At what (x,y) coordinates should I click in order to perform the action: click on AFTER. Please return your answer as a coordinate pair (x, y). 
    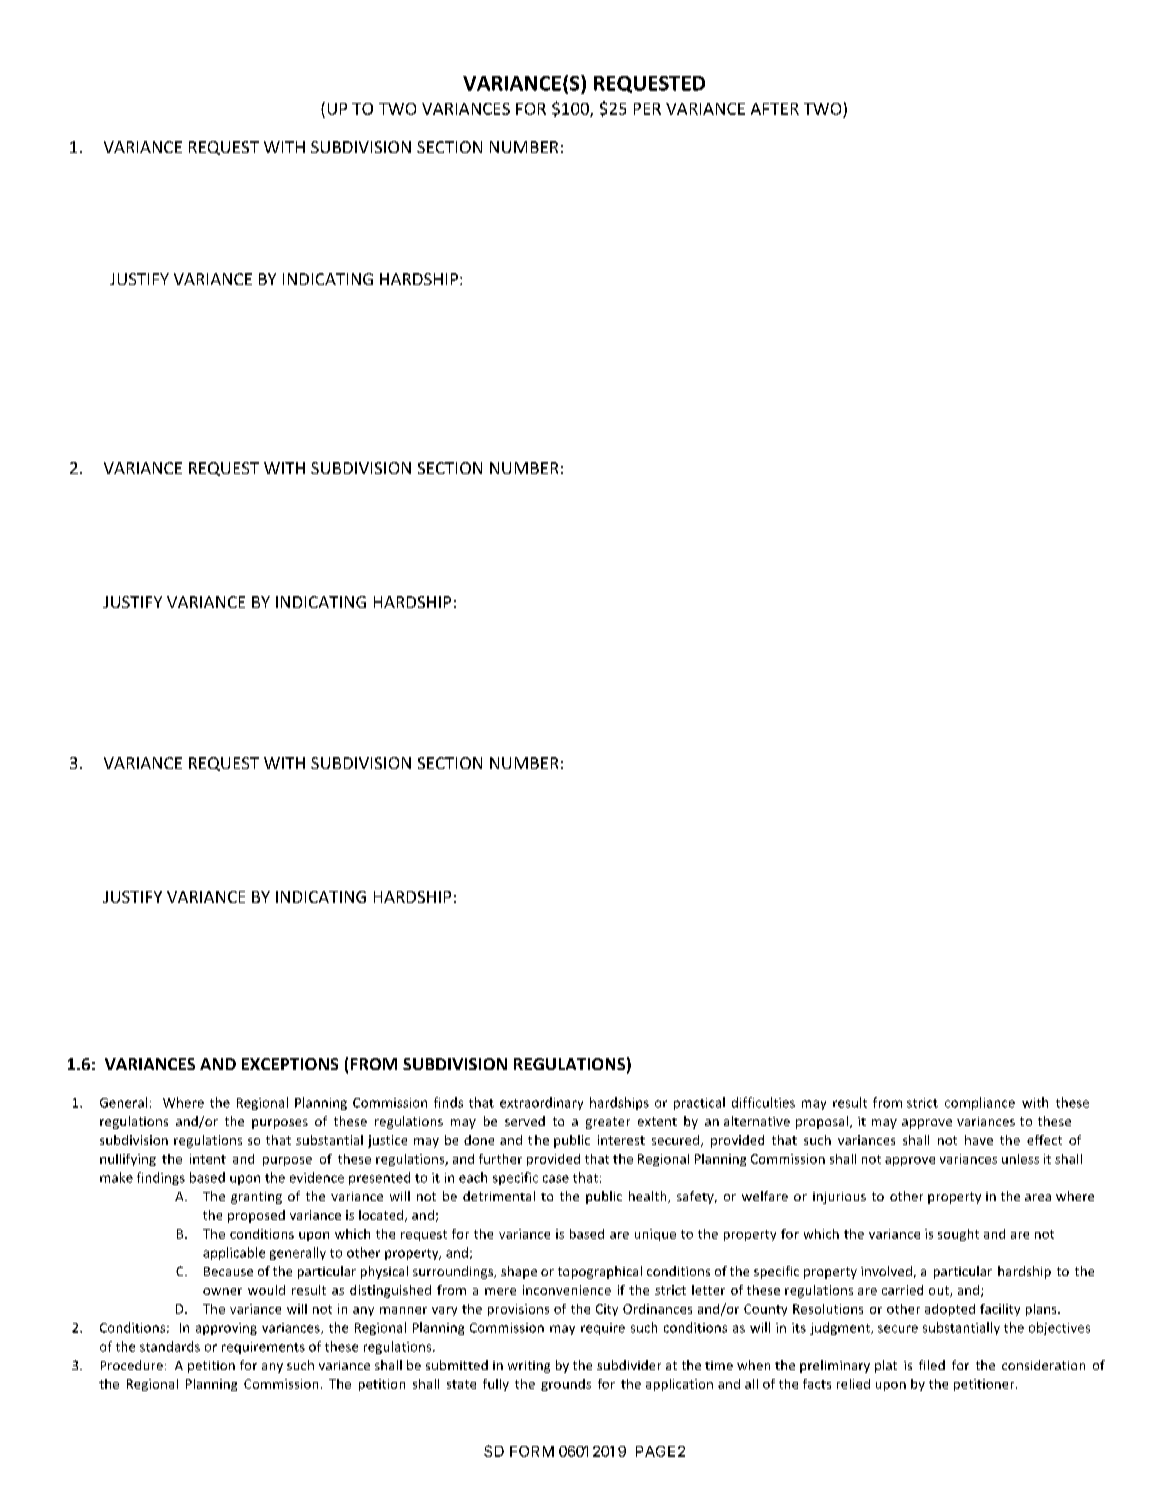
    Looking at the image, I should click on (775, 109).
